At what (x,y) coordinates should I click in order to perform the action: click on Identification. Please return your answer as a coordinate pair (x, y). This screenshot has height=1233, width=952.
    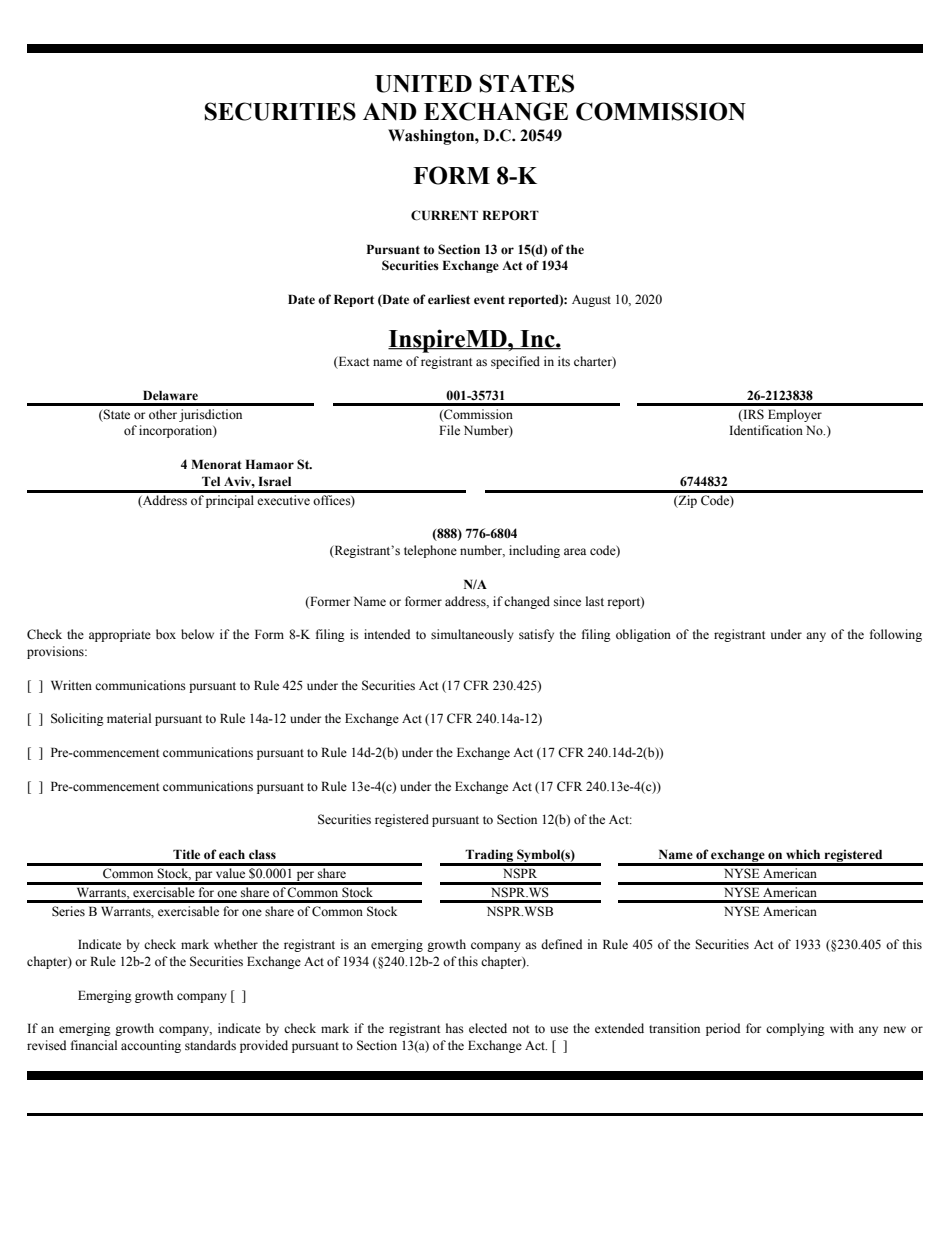
    Looking at the image, I should click on (766, 430).
